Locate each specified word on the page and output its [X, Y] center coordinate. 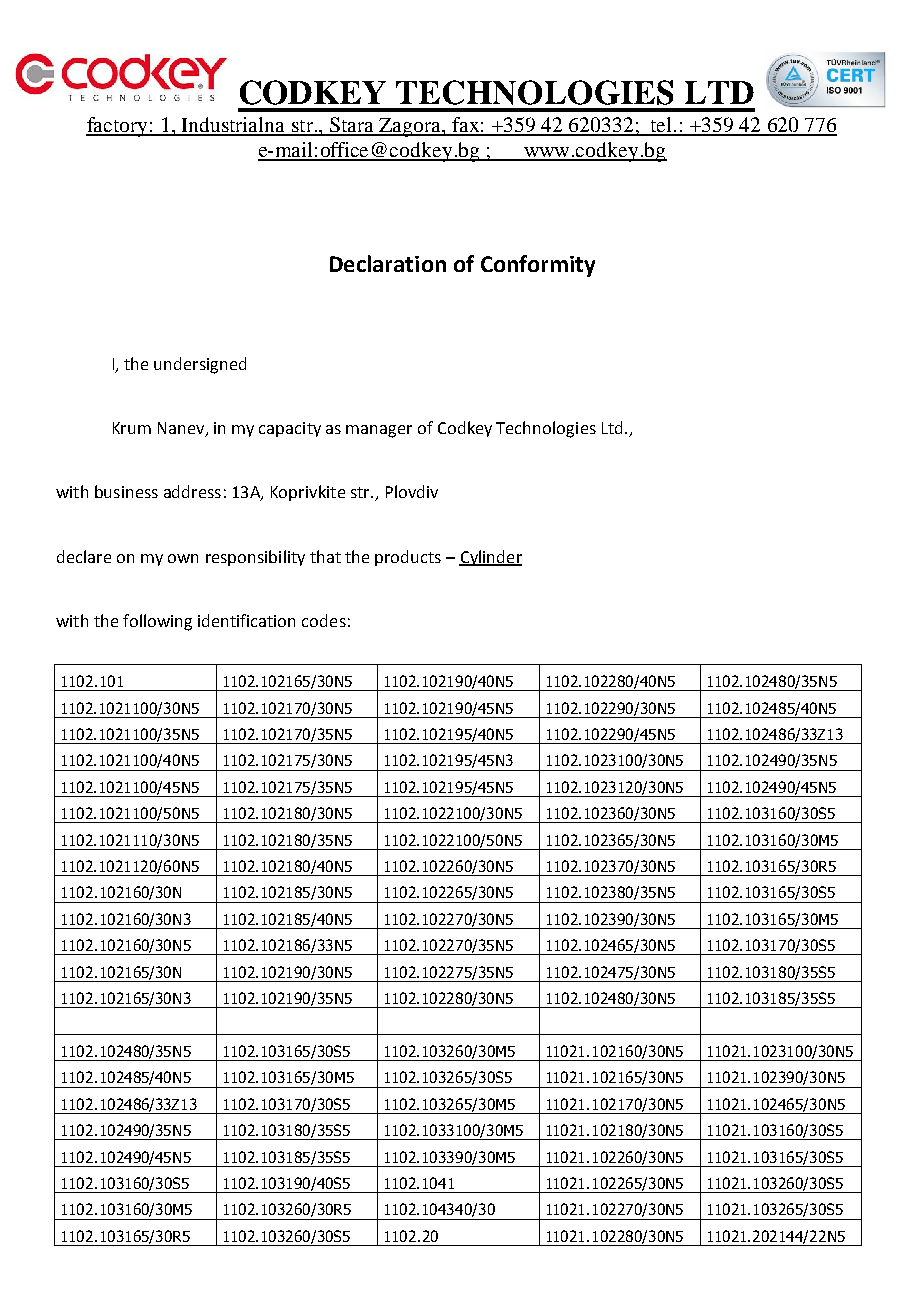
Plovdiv [412, 491]
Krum [132, 428]
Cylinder [490, 558]
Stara [352, 126]
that [325, 556]
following [157, 622]
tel [661, 126]
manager [379, 431]
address [192, 491]
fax [465, 126]
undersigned [200, 365]
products [408, 558]
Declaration [388, 263]
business [126, 491]
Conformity [538, 266]
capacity [290, 429]
